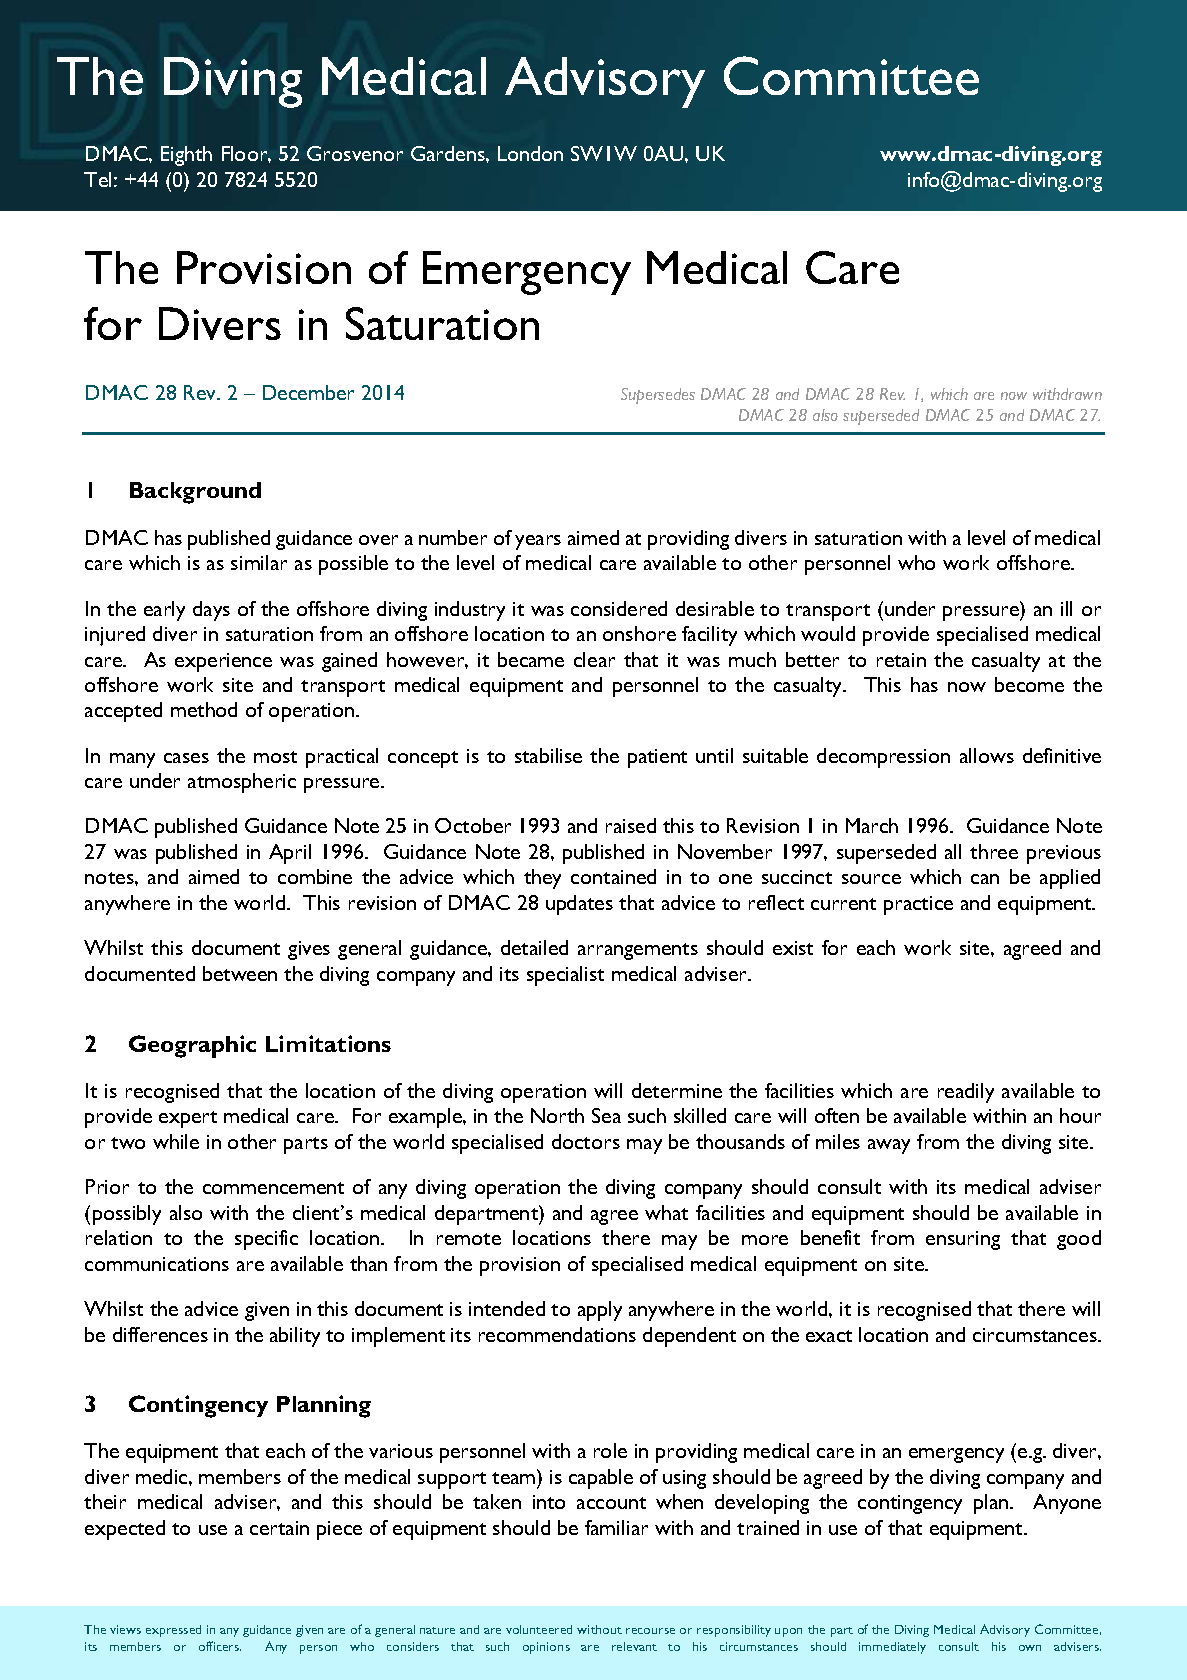  What do you see at coordinates (658, 396) in the page?
I see `Supersedes` at bounding box center [658, 396].
